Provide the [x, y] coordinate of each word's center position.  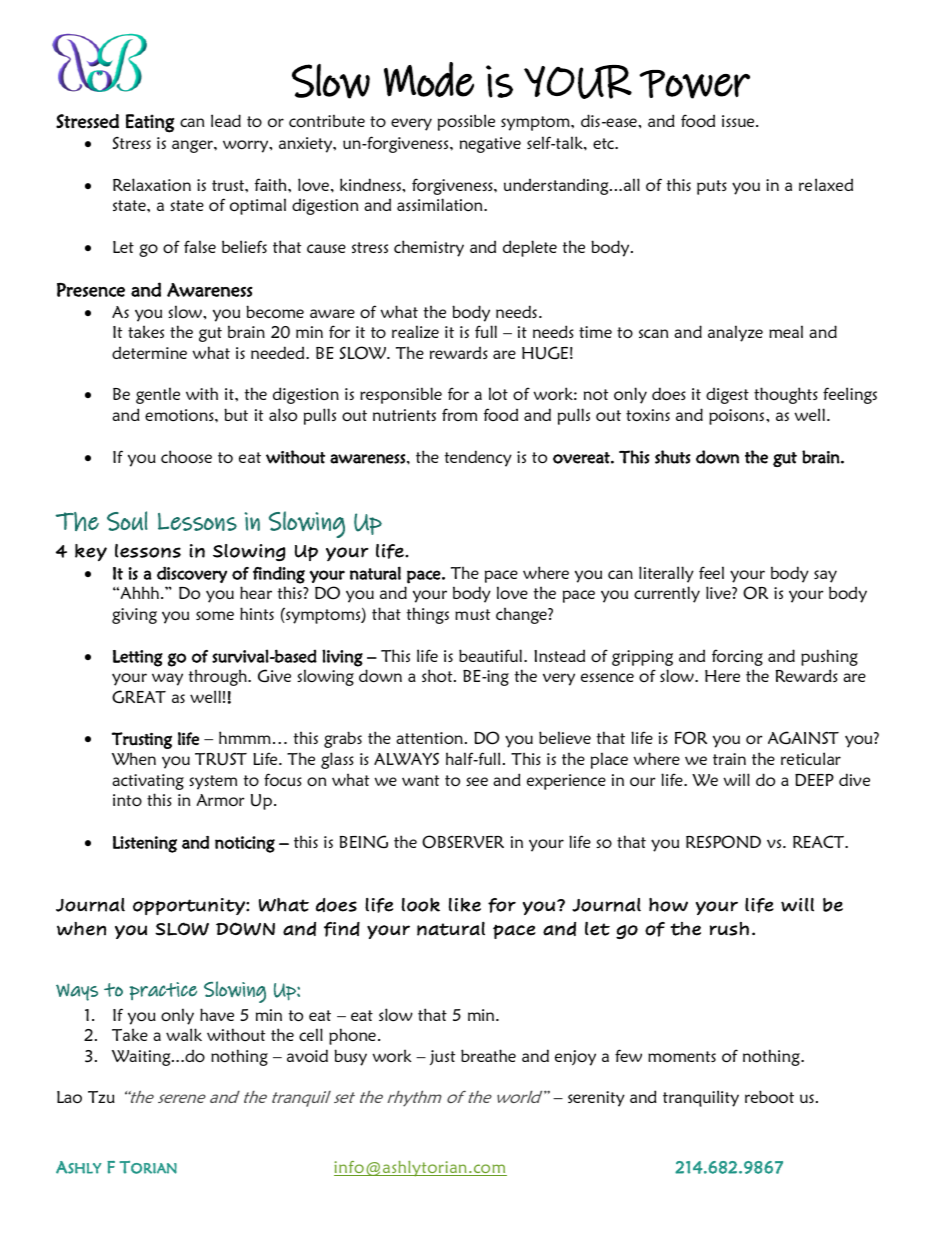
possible [466, 122]
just [442, 1057]
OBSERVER [463, 842]
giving [134, 616]
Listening [145, 844]
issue [739, 121]
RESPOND [723, 842]
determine [149, 353]
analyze [735, 333]
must [472, 614]
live [719, 592]
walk [184, 1034]
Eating [150, 123]
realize [415, 331]
